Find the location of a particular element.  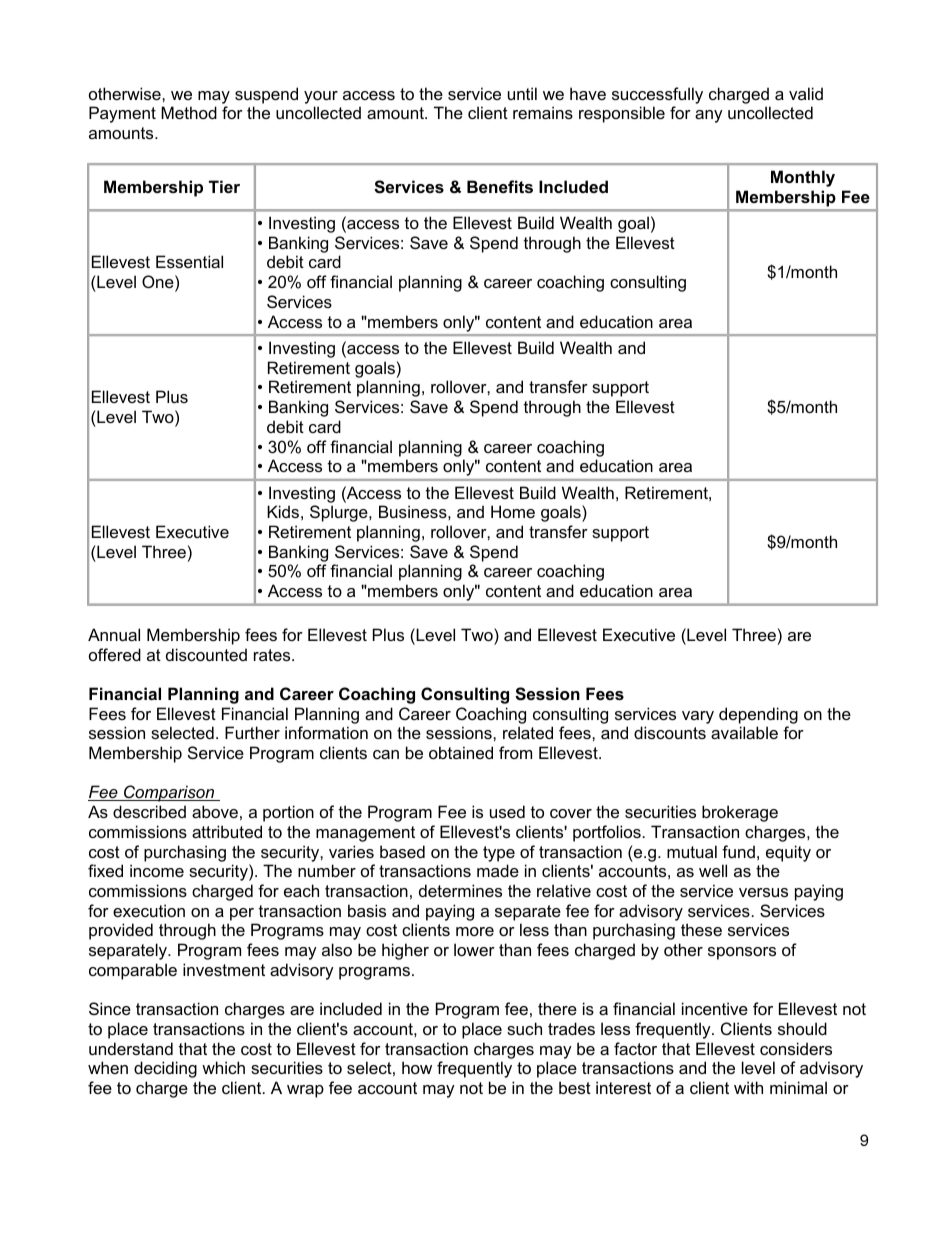

obtained is located at coordinates (461, 752).
